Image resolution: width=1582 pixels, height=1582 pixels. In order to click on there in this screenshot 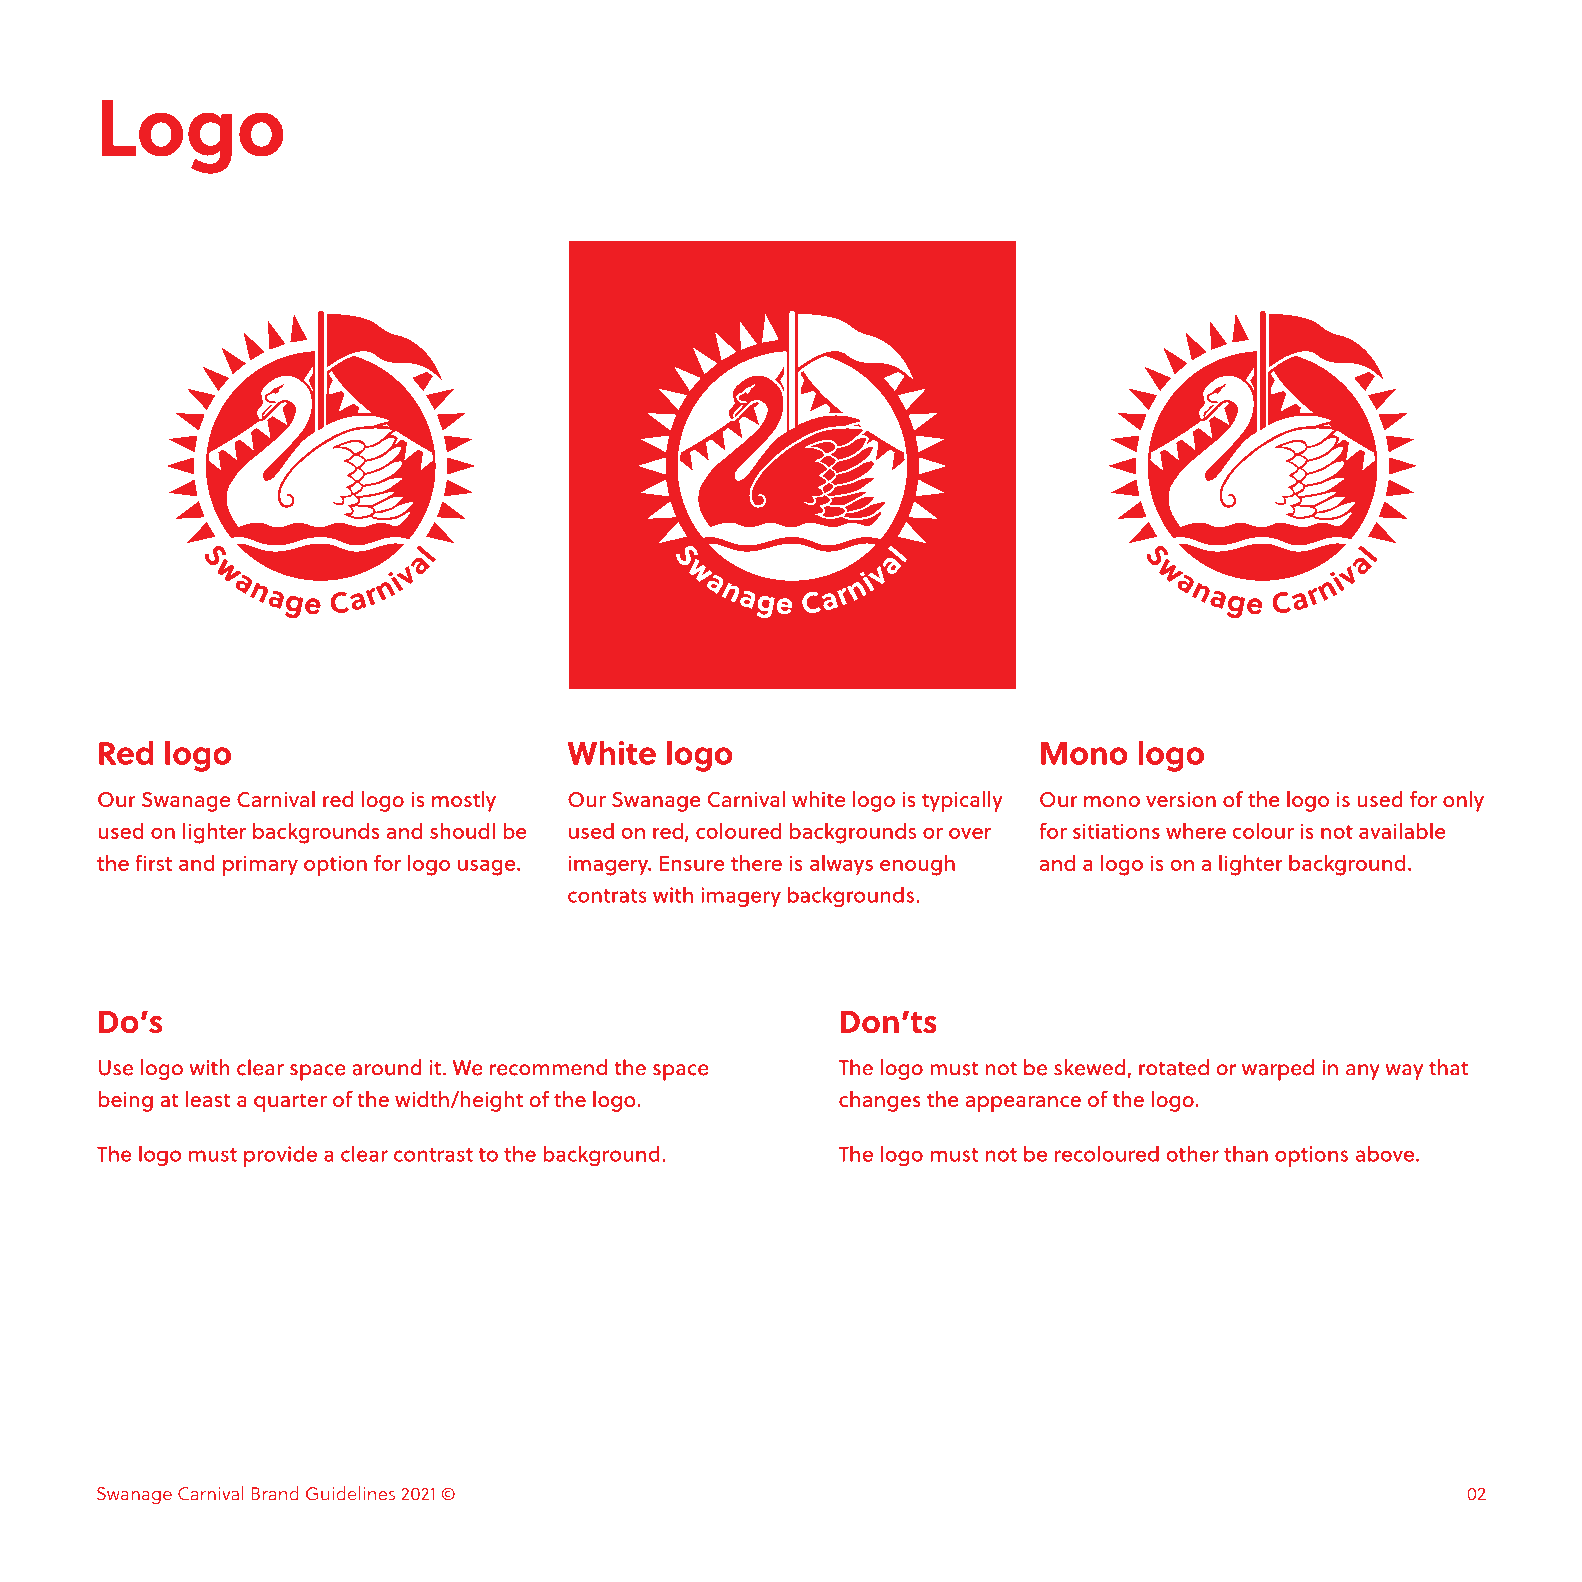, I will do `click(756, 863)`.
